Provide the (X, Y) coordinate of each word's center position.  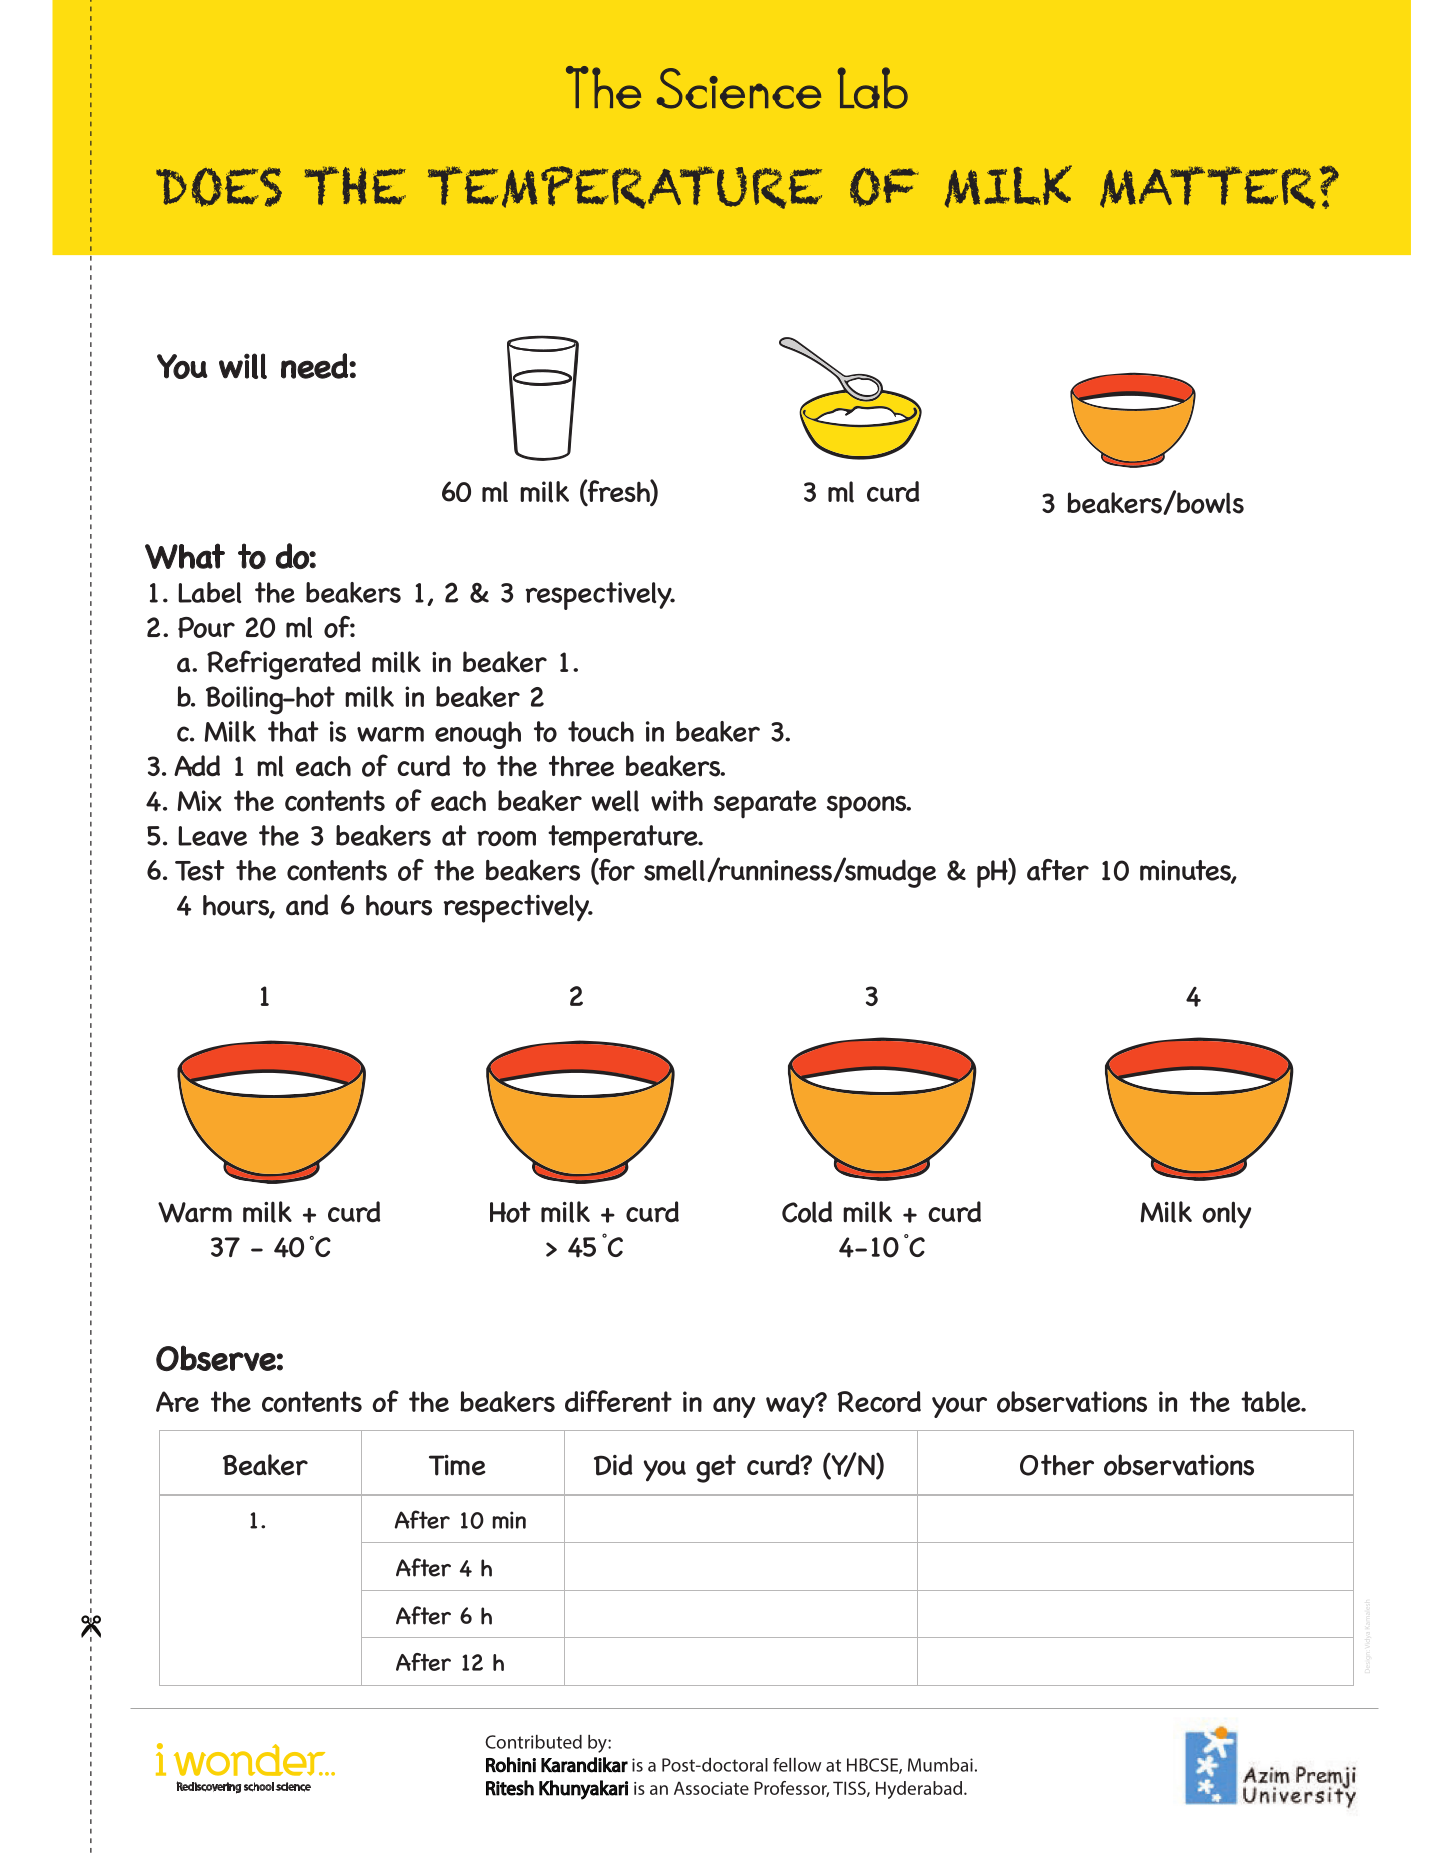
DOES (219, 187)
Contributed (533, 1742)
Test (200, 870)
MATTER (1208, 187)
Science (739, 88)
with (677, 800)
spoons (868, 806)
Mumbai (940, 1765)
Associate (711, 1788)
